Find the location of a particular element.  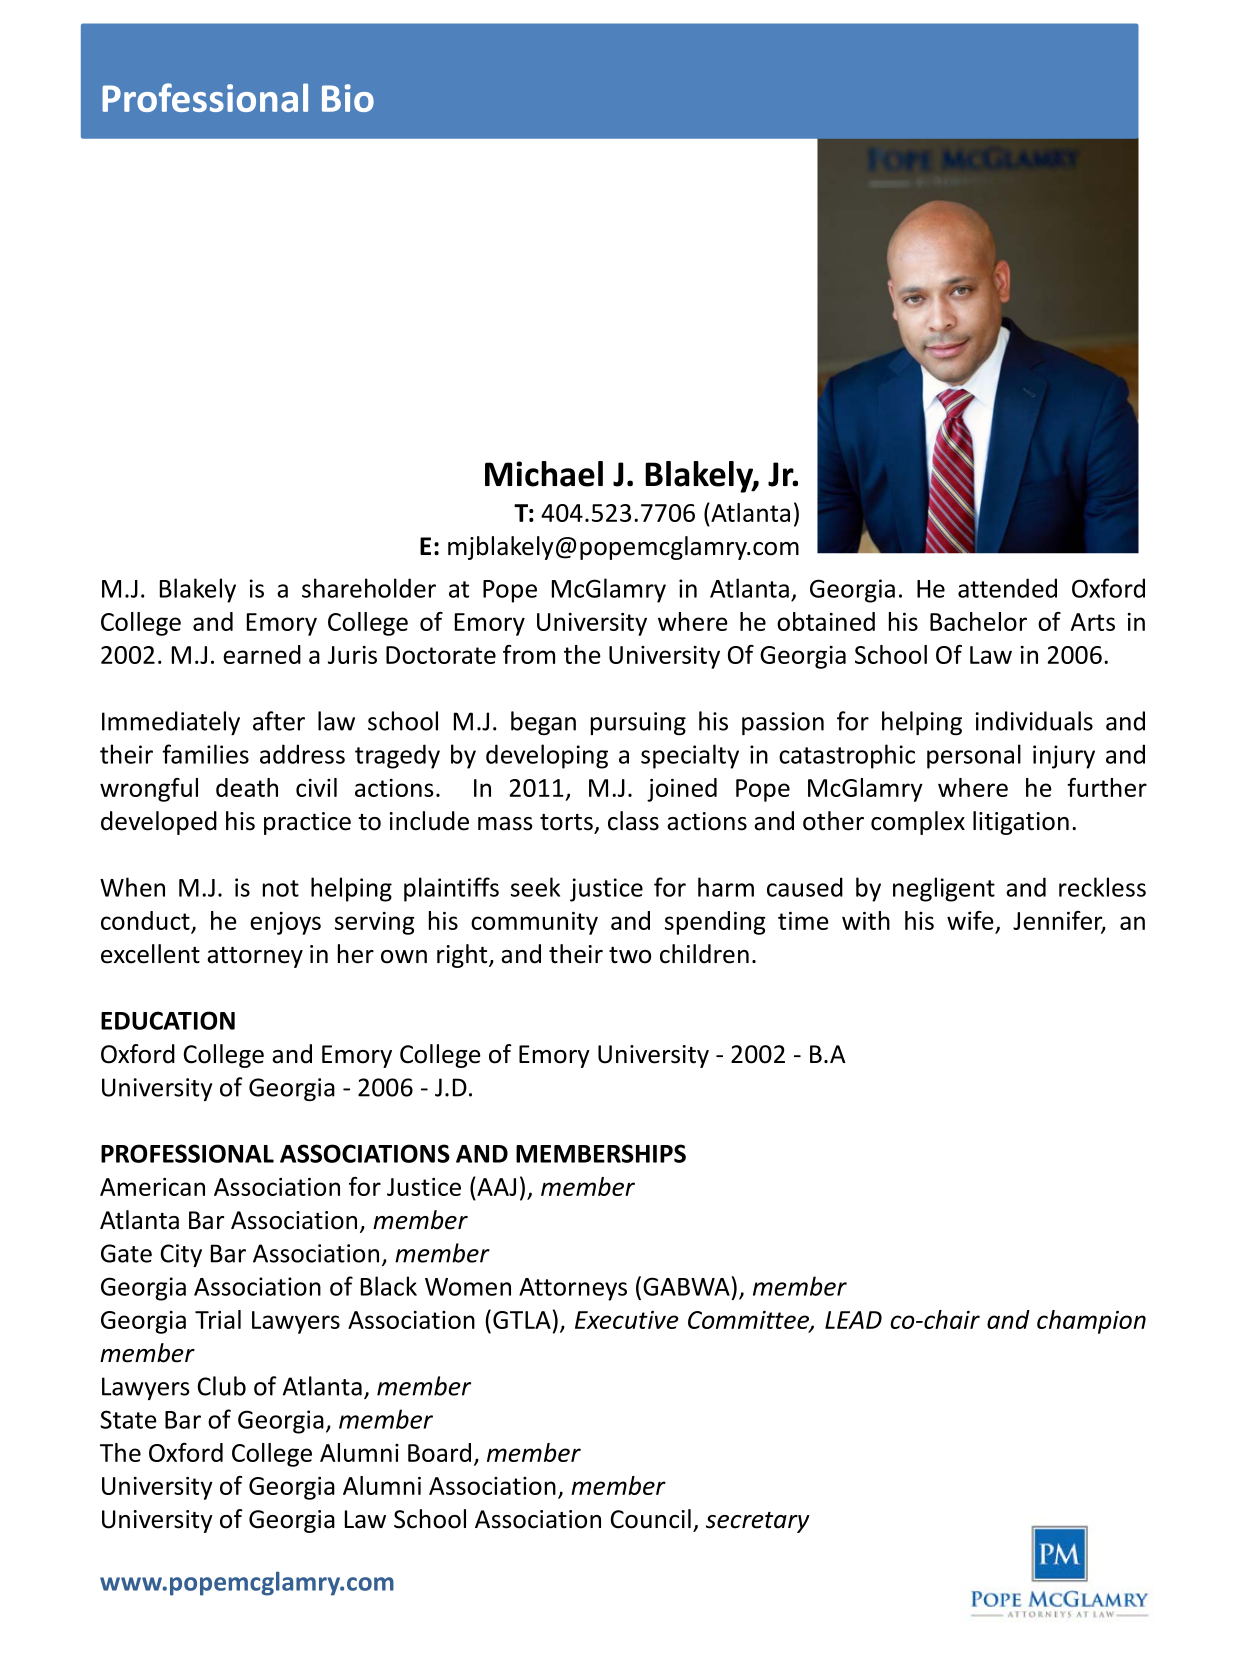

litigation is located at coordinates (1021, 823).
